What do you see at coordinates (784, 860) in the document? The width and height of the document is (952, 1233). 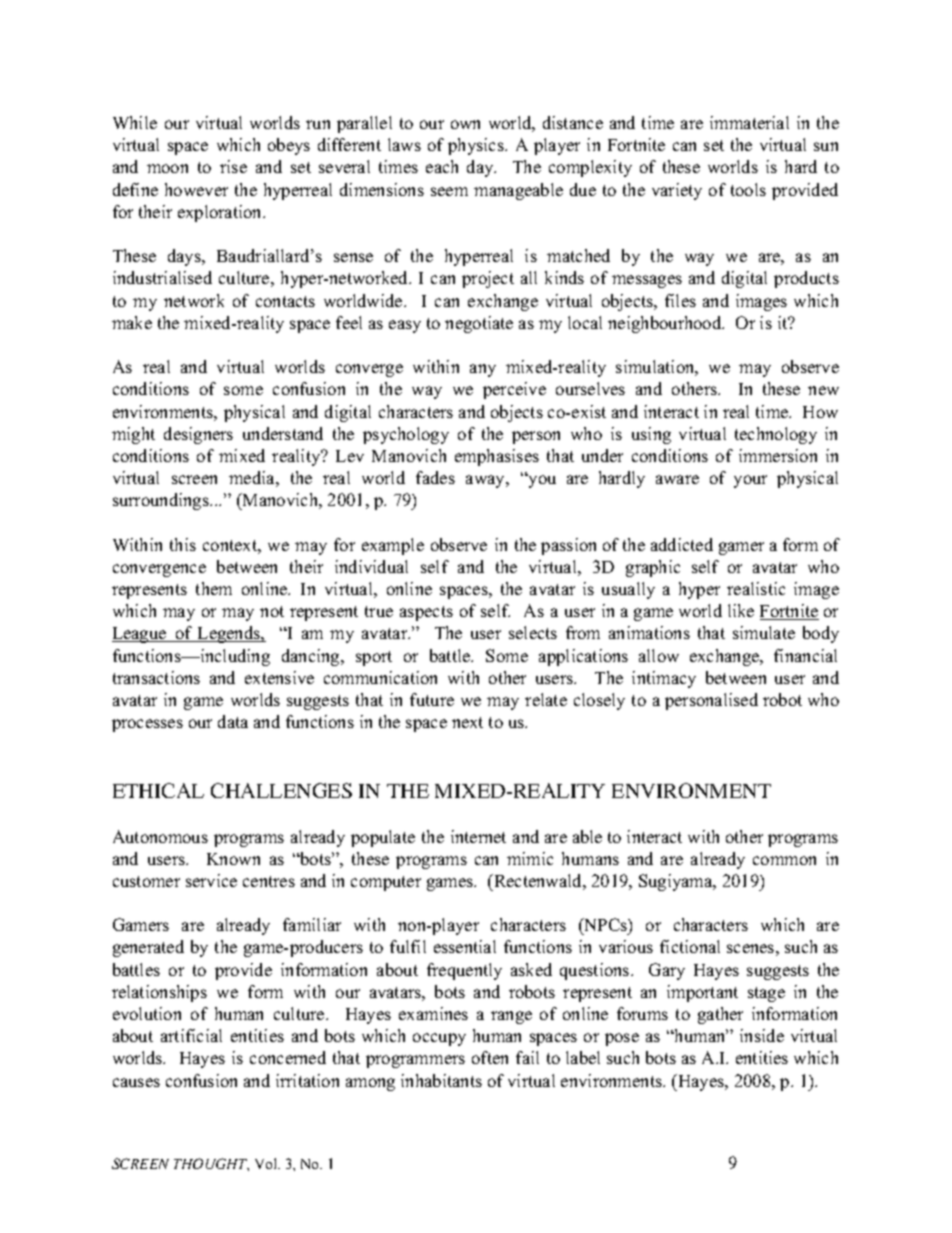 I see `common` at bounding box center [784, 860].
